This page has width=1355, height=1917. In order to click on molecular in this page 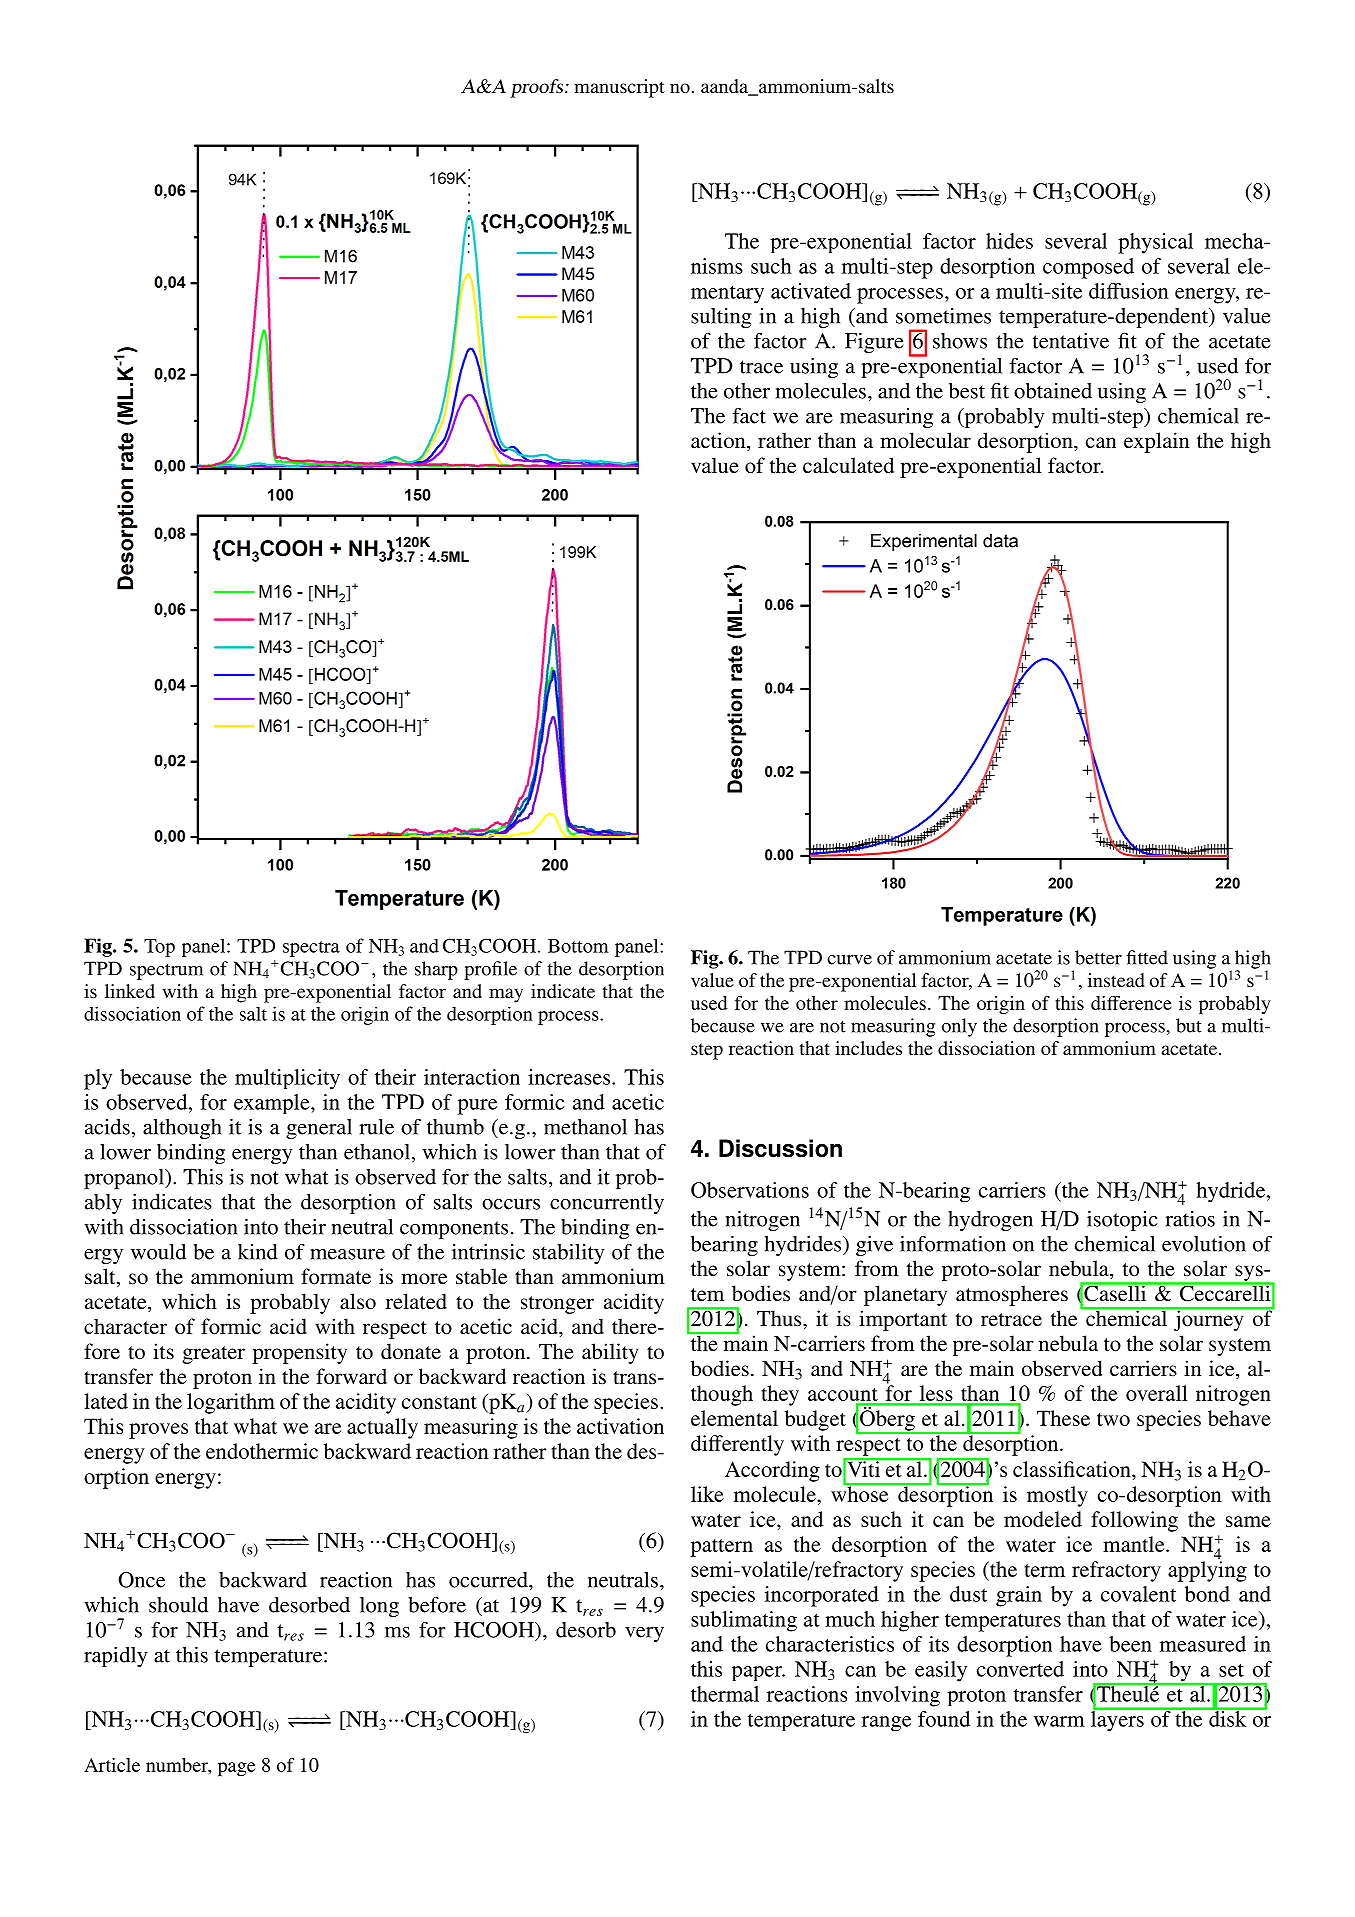, I will do `click(925, 440)`.
